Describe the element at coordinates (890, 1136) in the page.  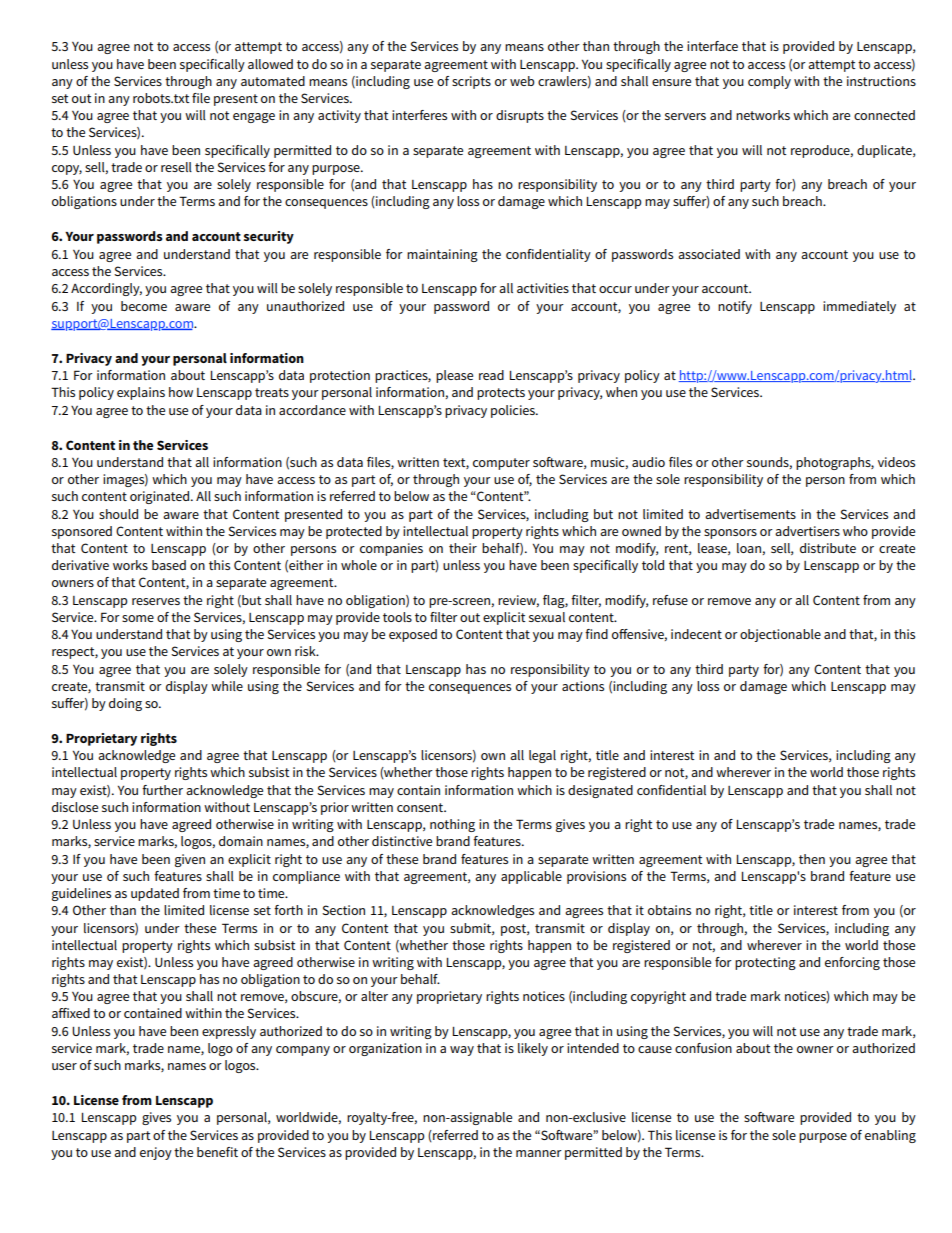
I see `enabling` at that location.
